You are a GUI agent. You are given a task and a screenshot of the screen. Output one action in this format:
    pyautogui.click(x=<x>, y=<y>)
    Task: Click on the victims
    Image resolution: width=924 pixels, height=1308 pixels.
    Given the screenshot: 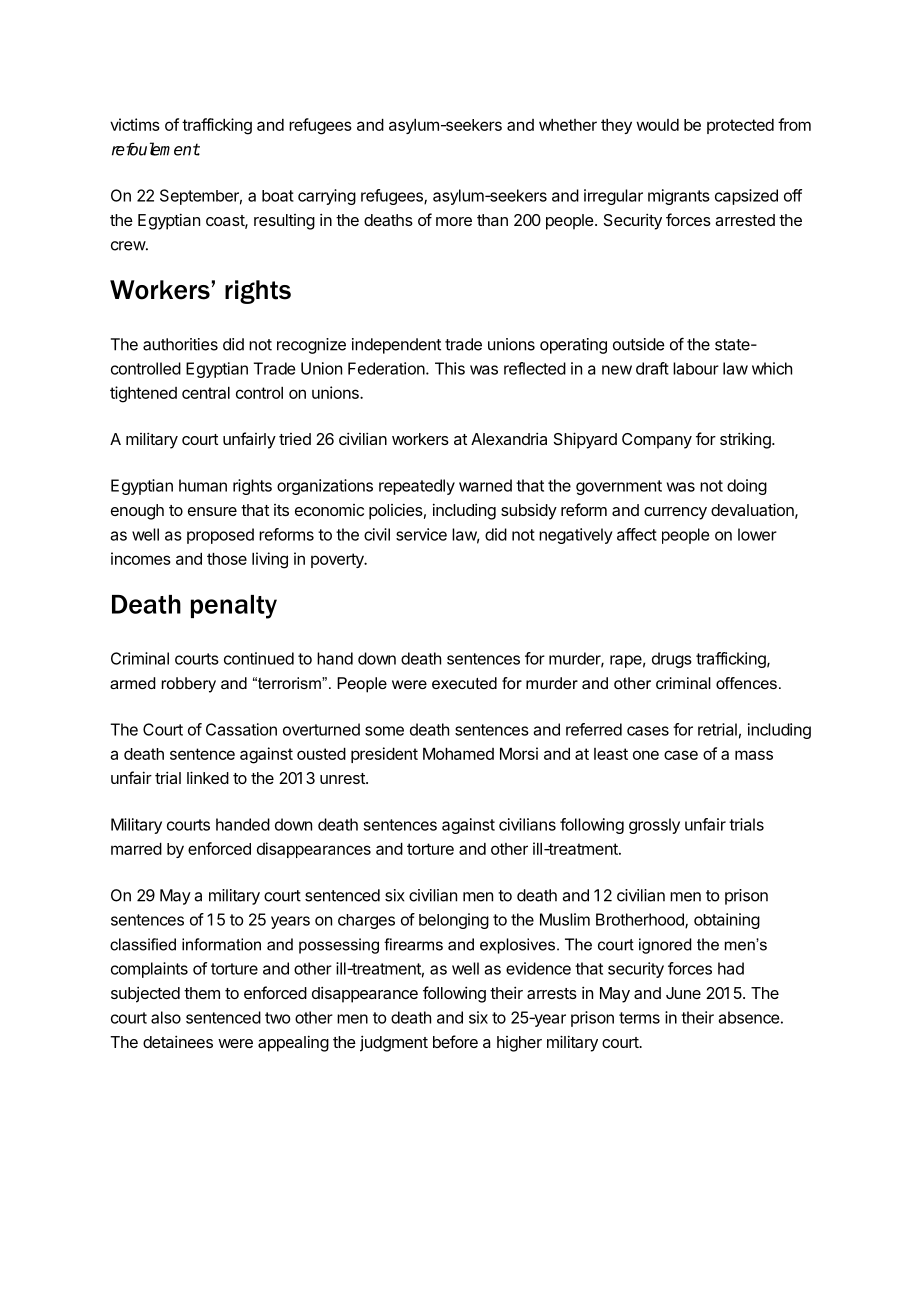 What is the action you would take?
    pyautogui.click(x=135, y=124)
